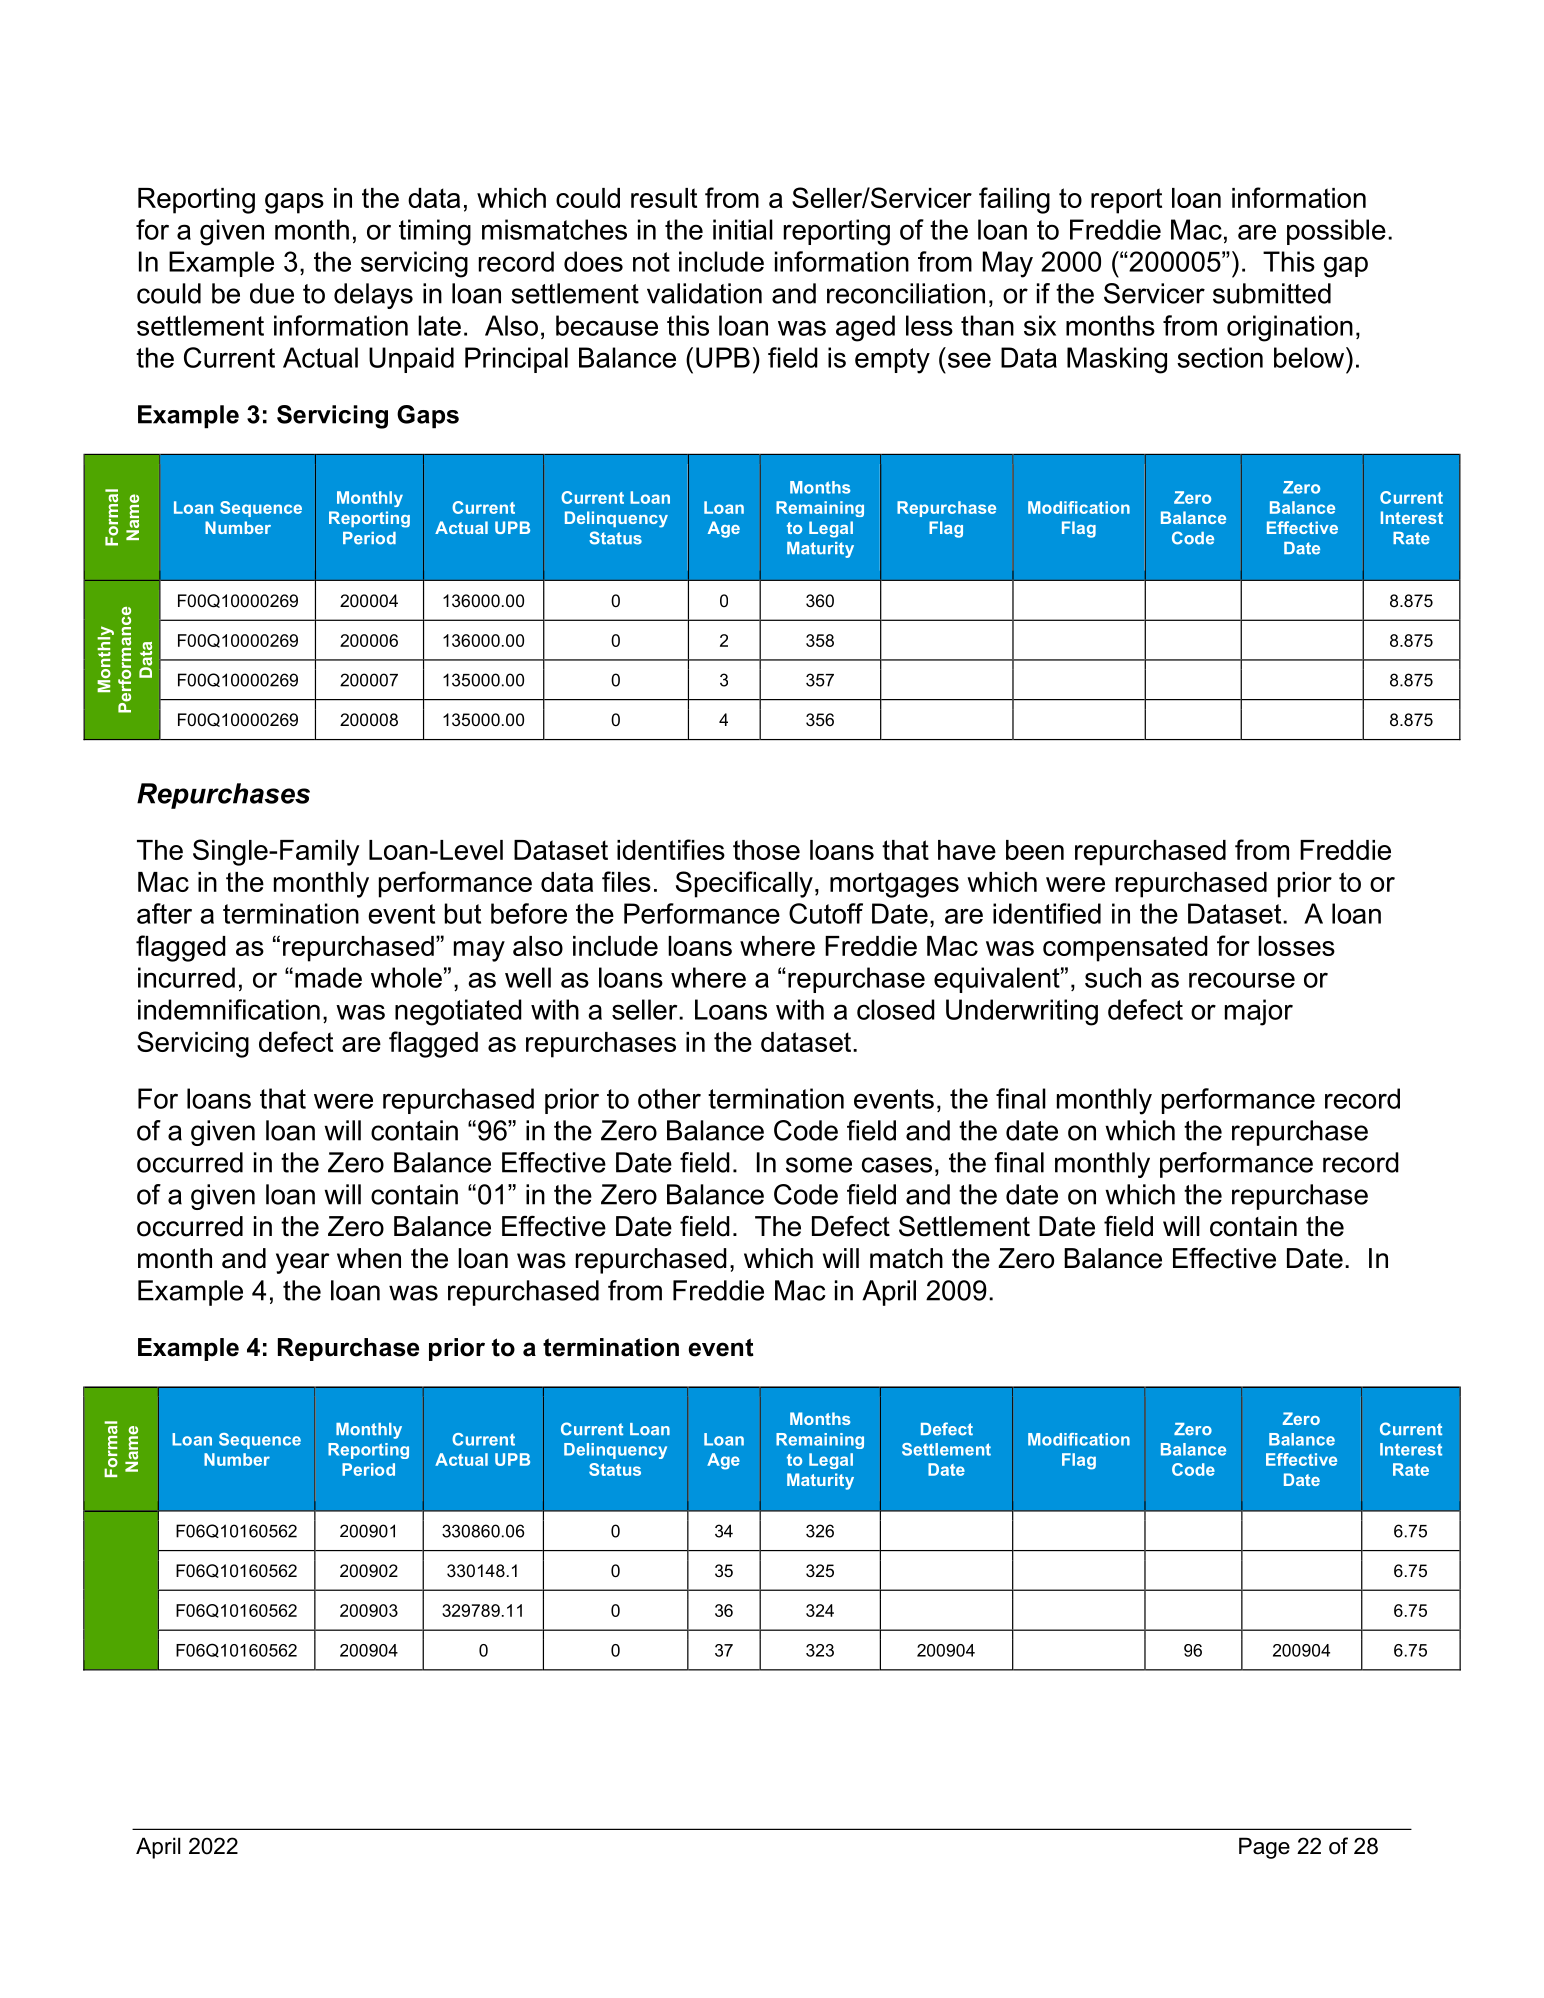 The width and height of the document is (1544, 1998). Describe the element at coordinates (1264, 1848) in the document. I see `Page` at that location.
